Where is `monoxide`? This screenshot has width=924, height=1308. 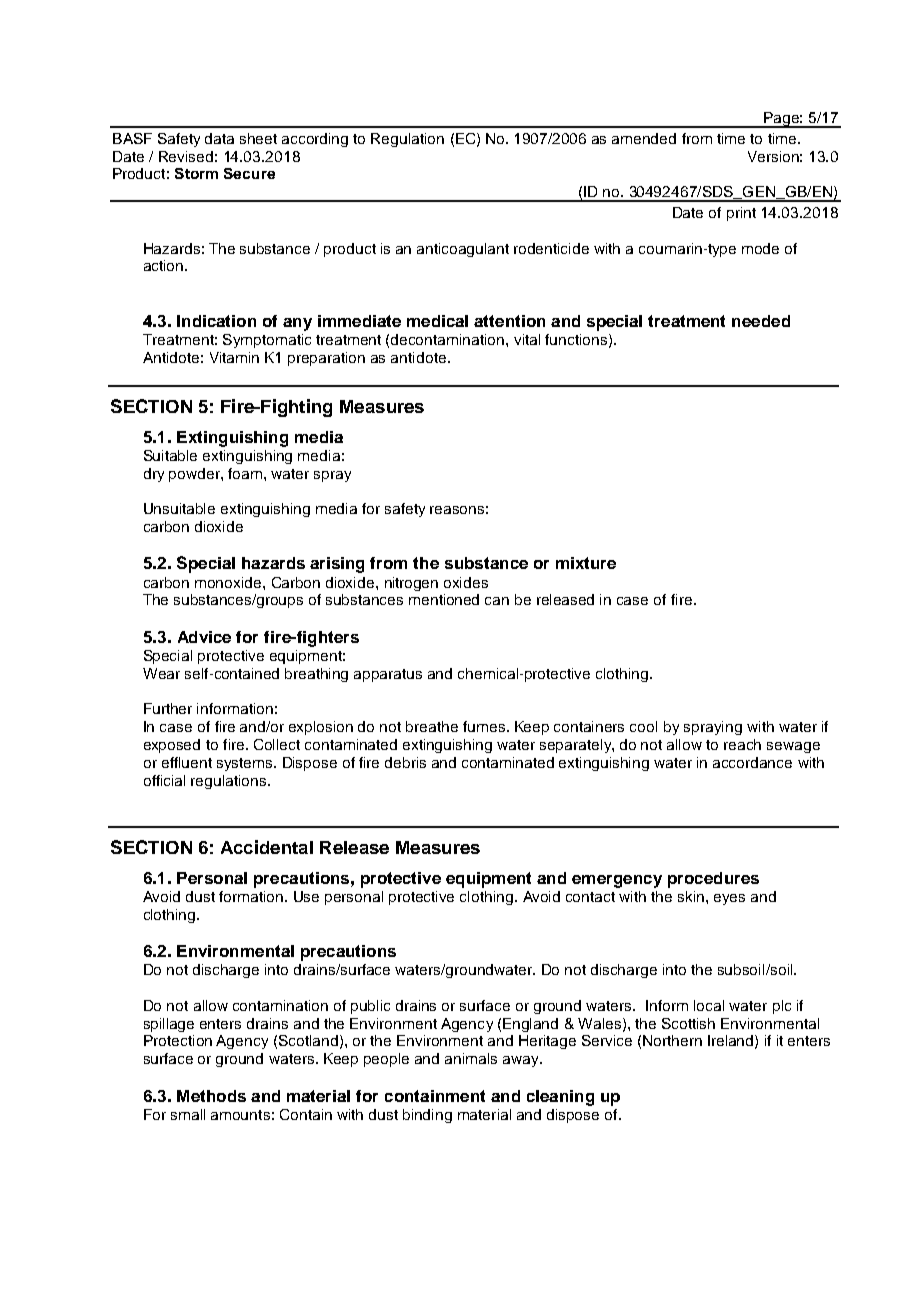 monoxide is located at coordinates (229, 582).
